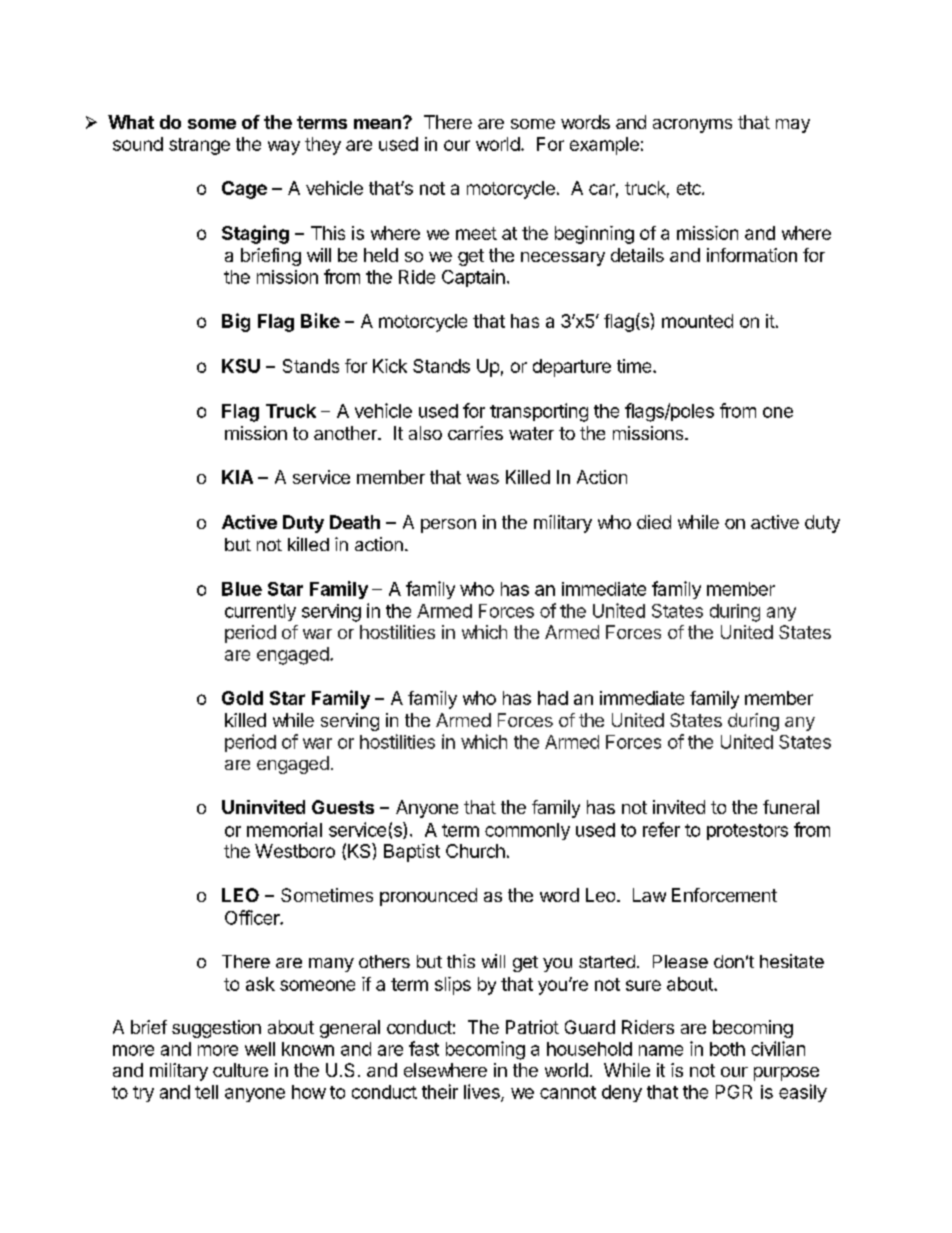  I want to click on acronyms, so click(692, 126).
